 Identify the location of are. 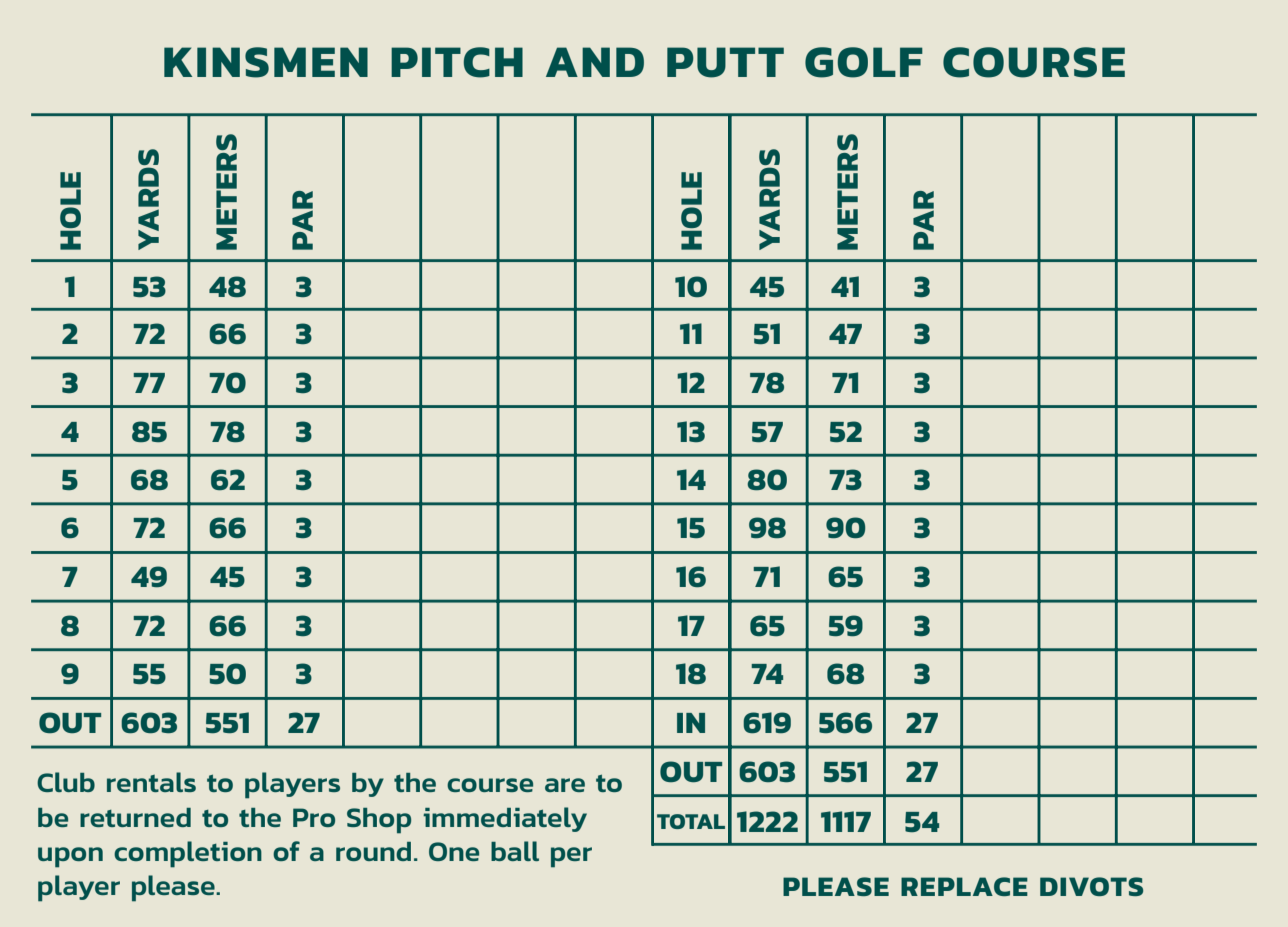
(565, 785).
